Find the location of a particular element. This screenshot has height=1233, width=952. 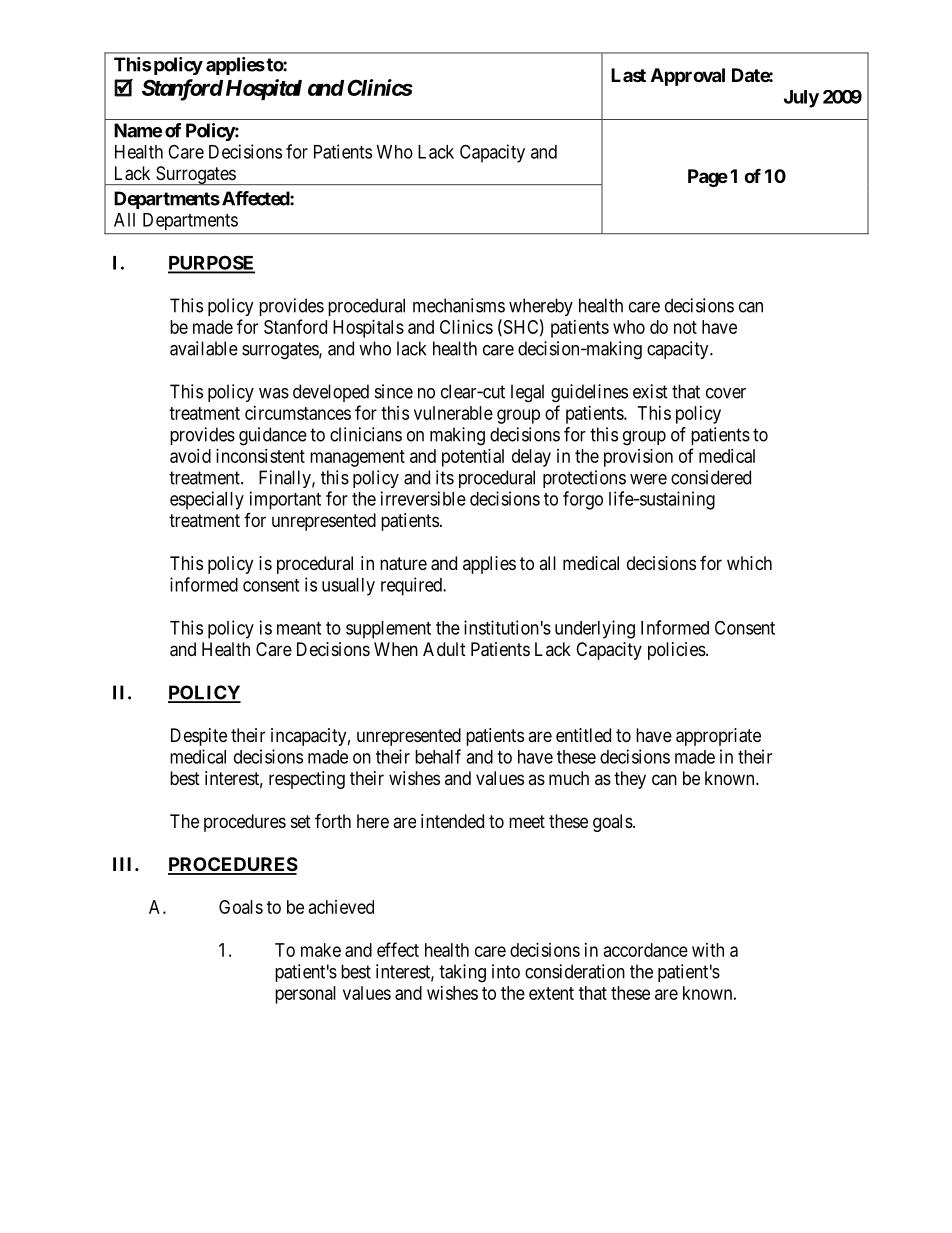

appropriate is located at coordinates (718, 737).
